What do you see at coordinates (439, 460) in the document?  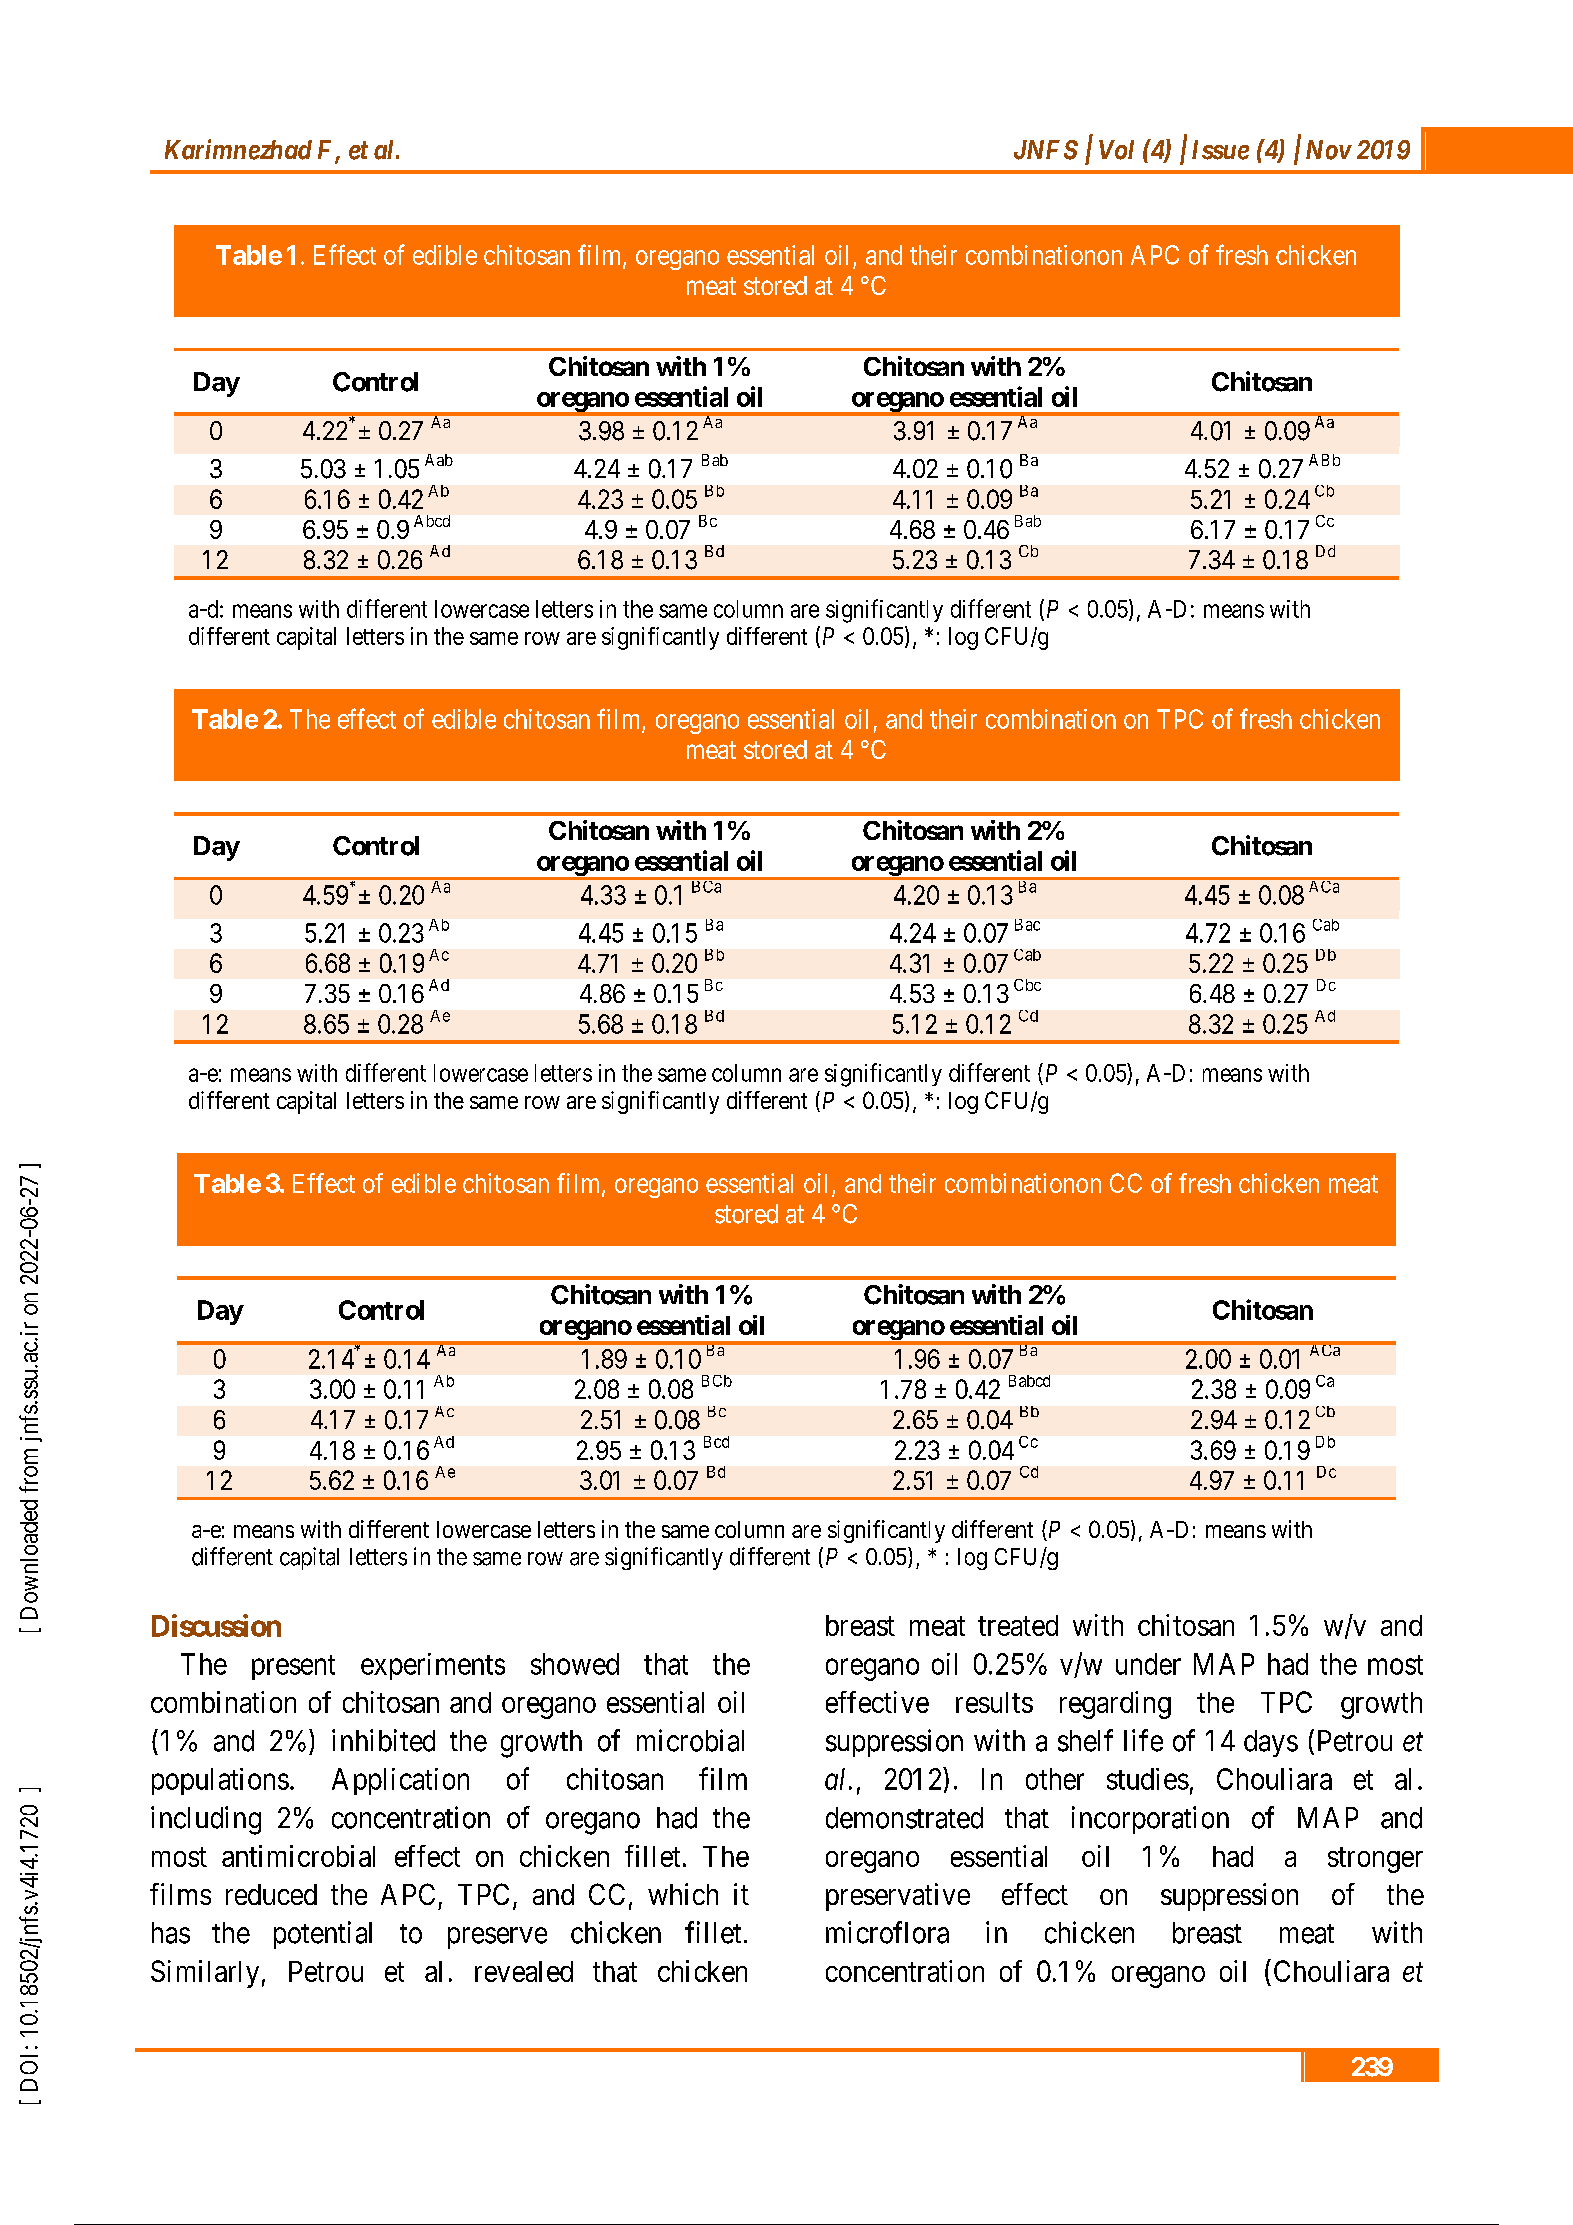 I see `Aab` at bounding box center [439, 460].
